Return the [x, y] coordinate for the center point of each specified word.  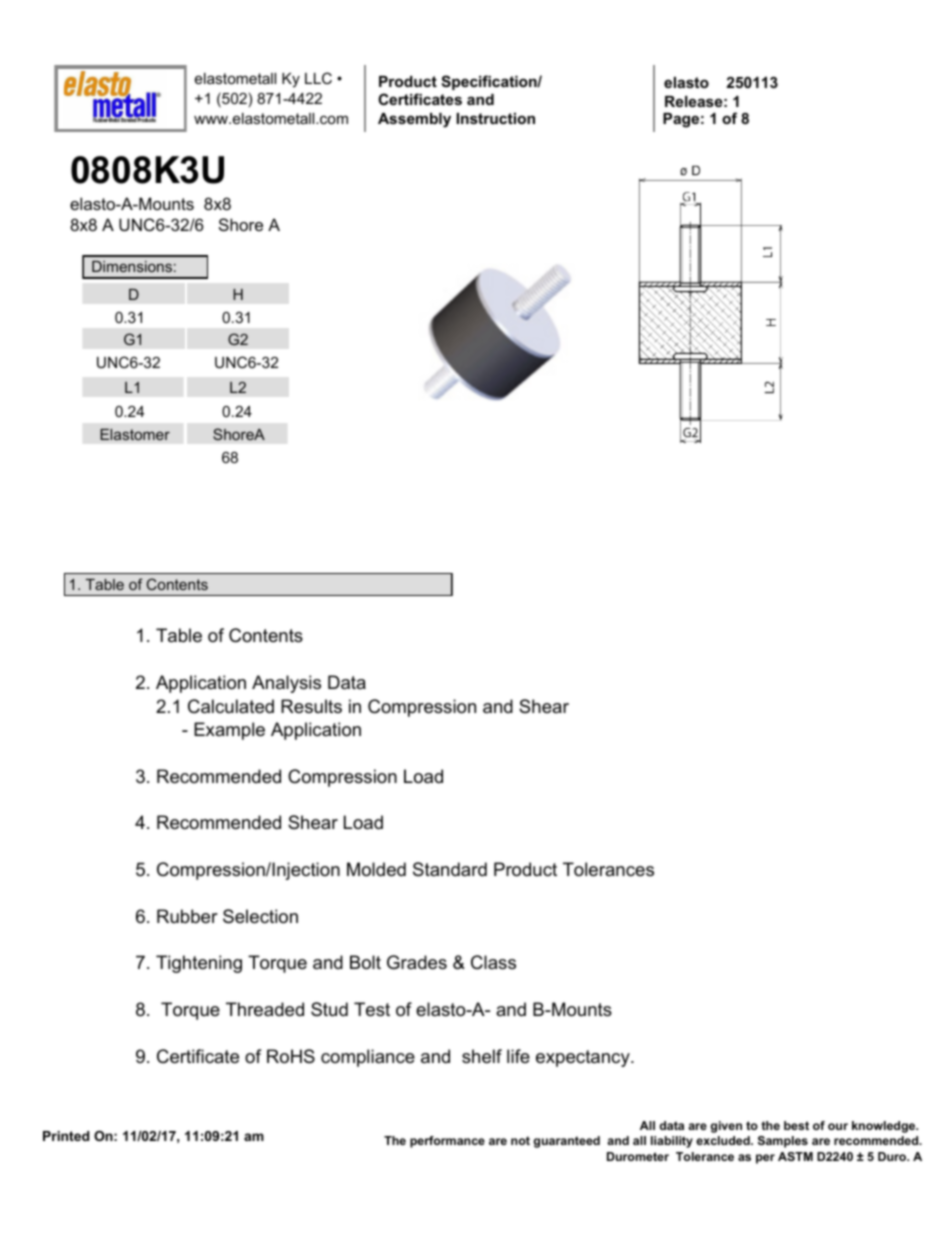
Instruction [496, 118]
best [796, 1125]
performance [447, 1142]
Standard [450, 869]
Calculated [231, 706]
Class [493, 962]
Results [311, 706]
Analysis [286, 684]
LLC [318, 78]
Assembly [414, 120]
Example [229, 731]
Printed [66, 1136]
